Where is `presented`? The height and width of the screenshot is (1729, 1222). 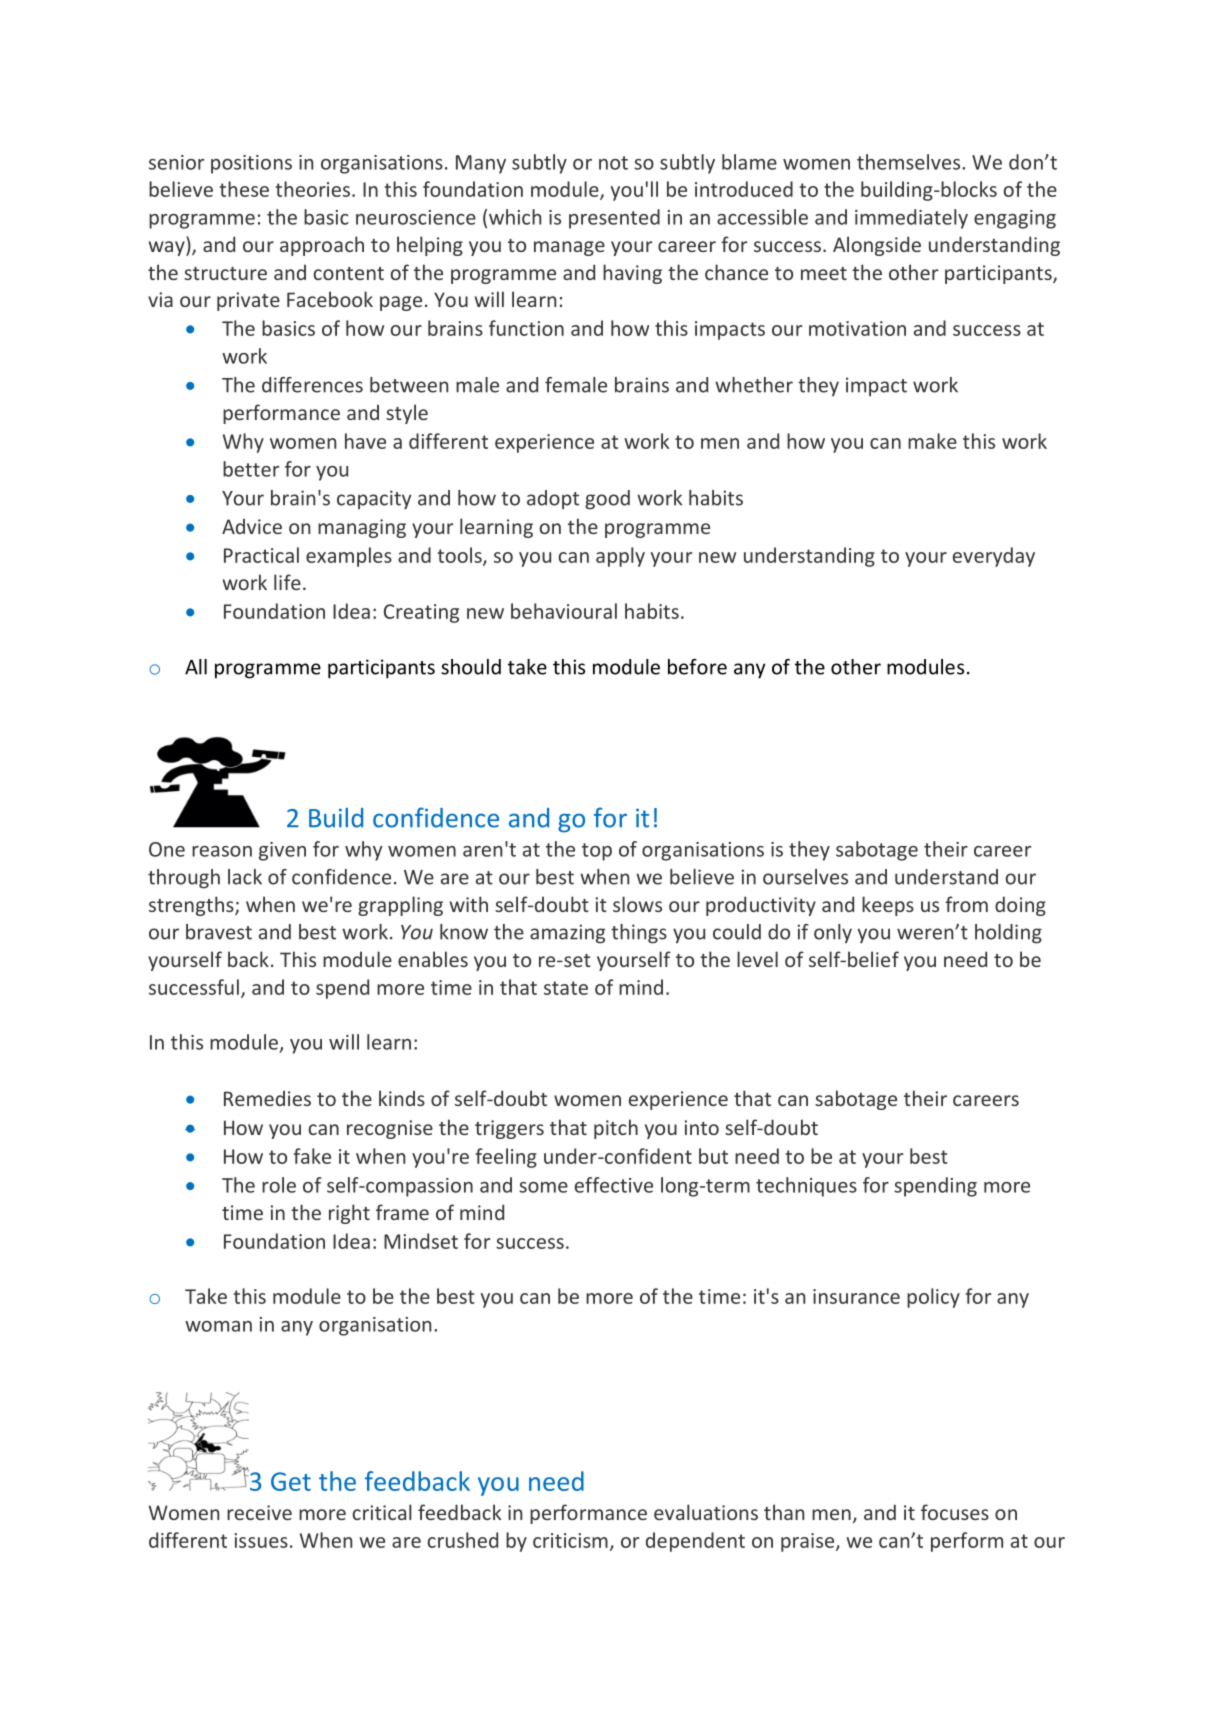
presented is located at coordinates (614, 219).
